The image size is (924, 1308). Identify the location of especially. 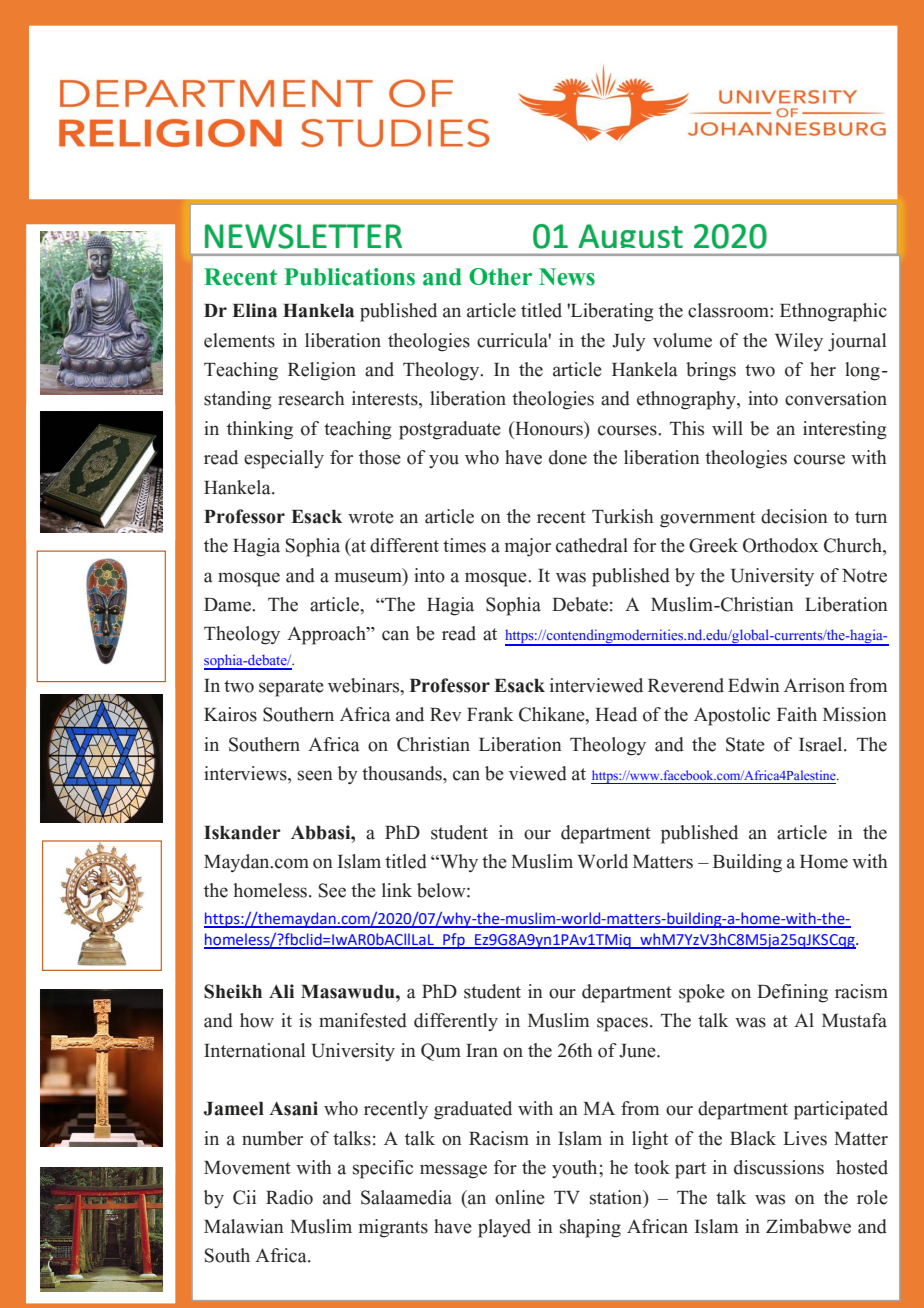
(284, 459).
